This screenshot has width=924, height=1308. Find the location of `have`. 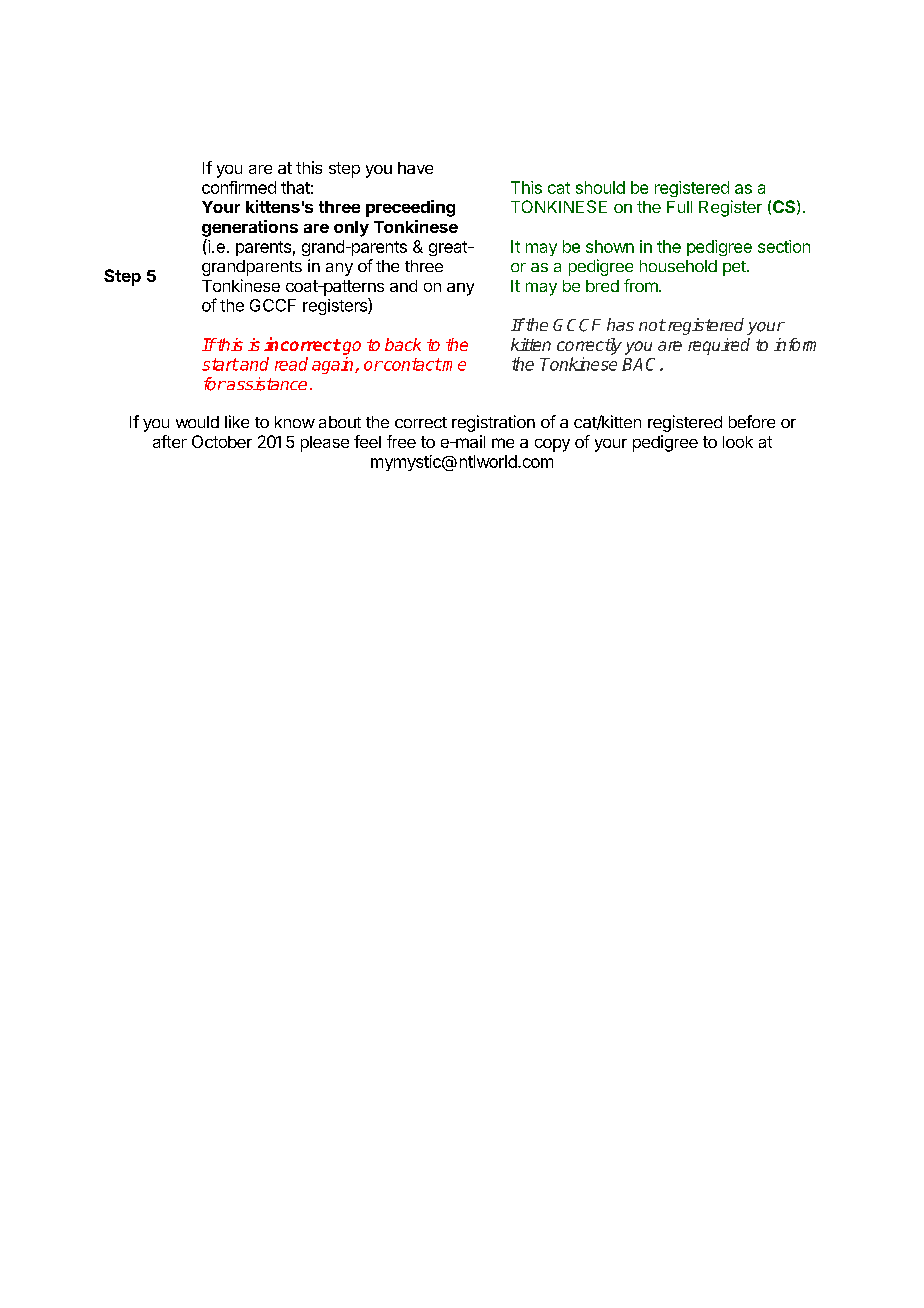

have is located at coordinates (415, 168).
